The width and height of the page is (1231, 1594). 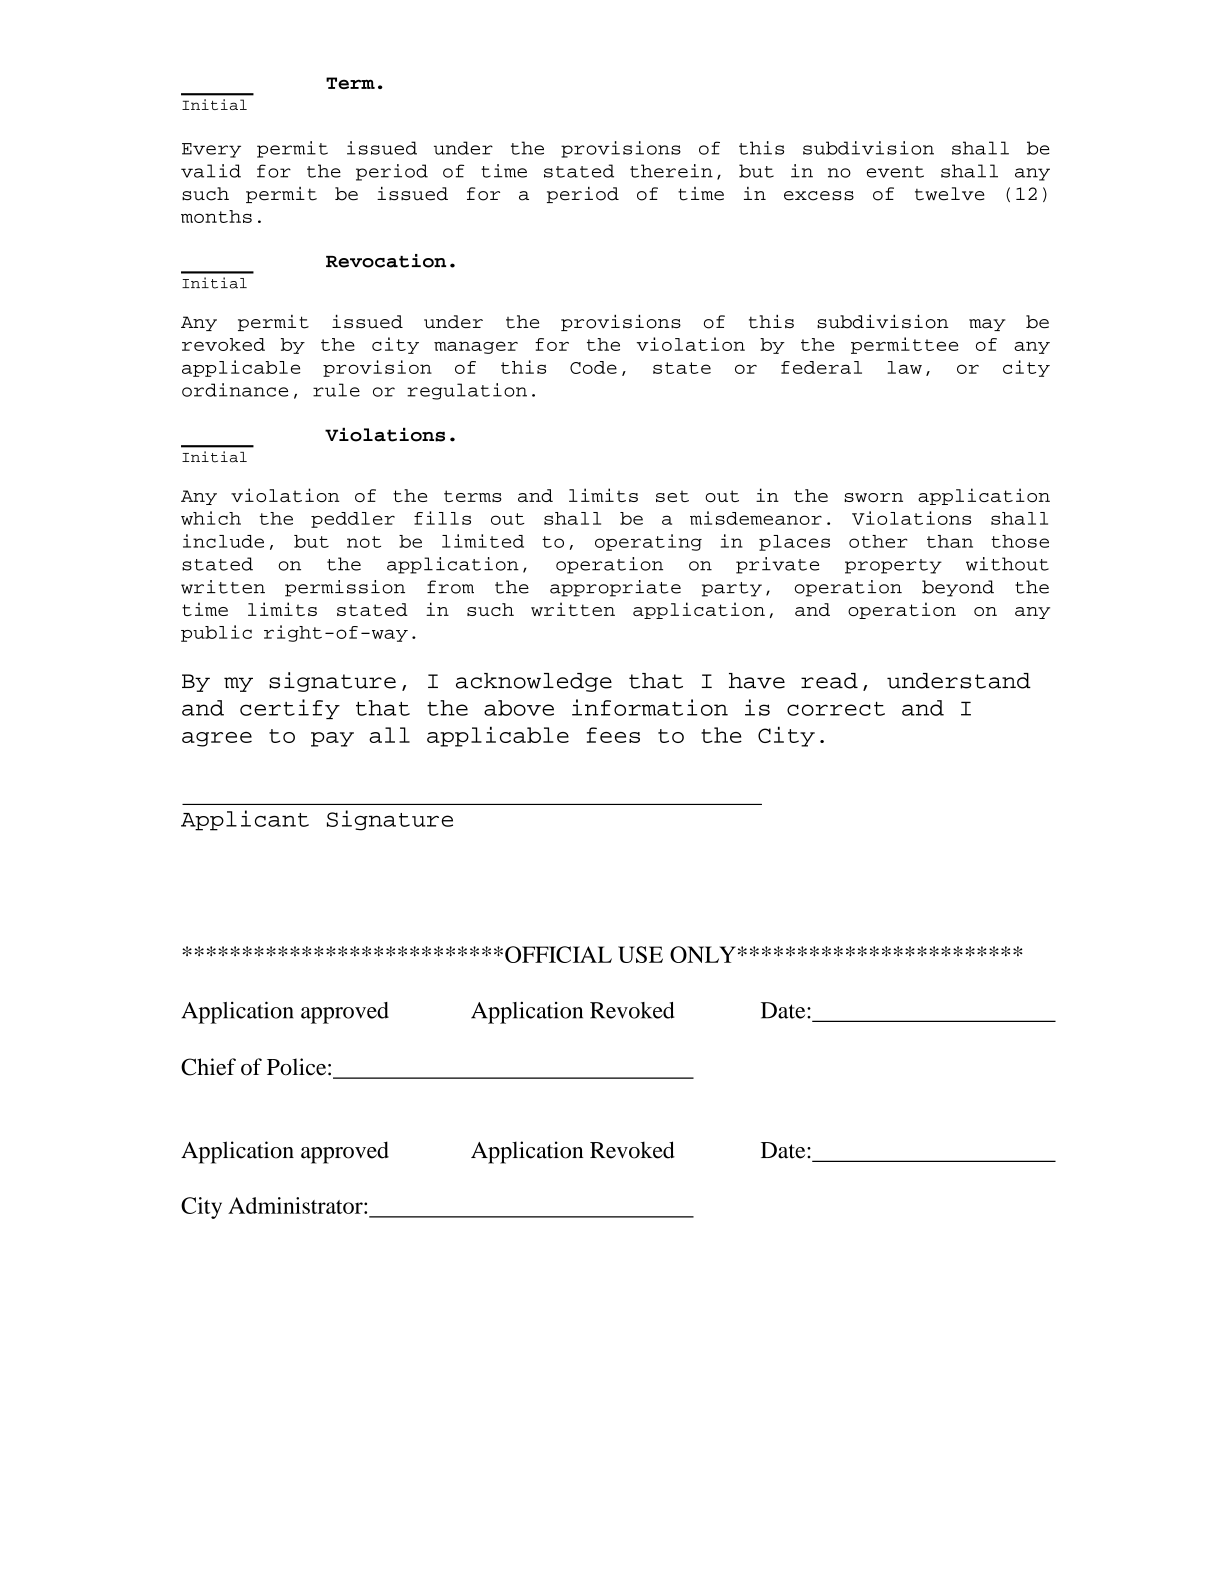 What do you see at coordinates (836, 709) in the page?
I see `correct` at bounding box center [836, 709].
